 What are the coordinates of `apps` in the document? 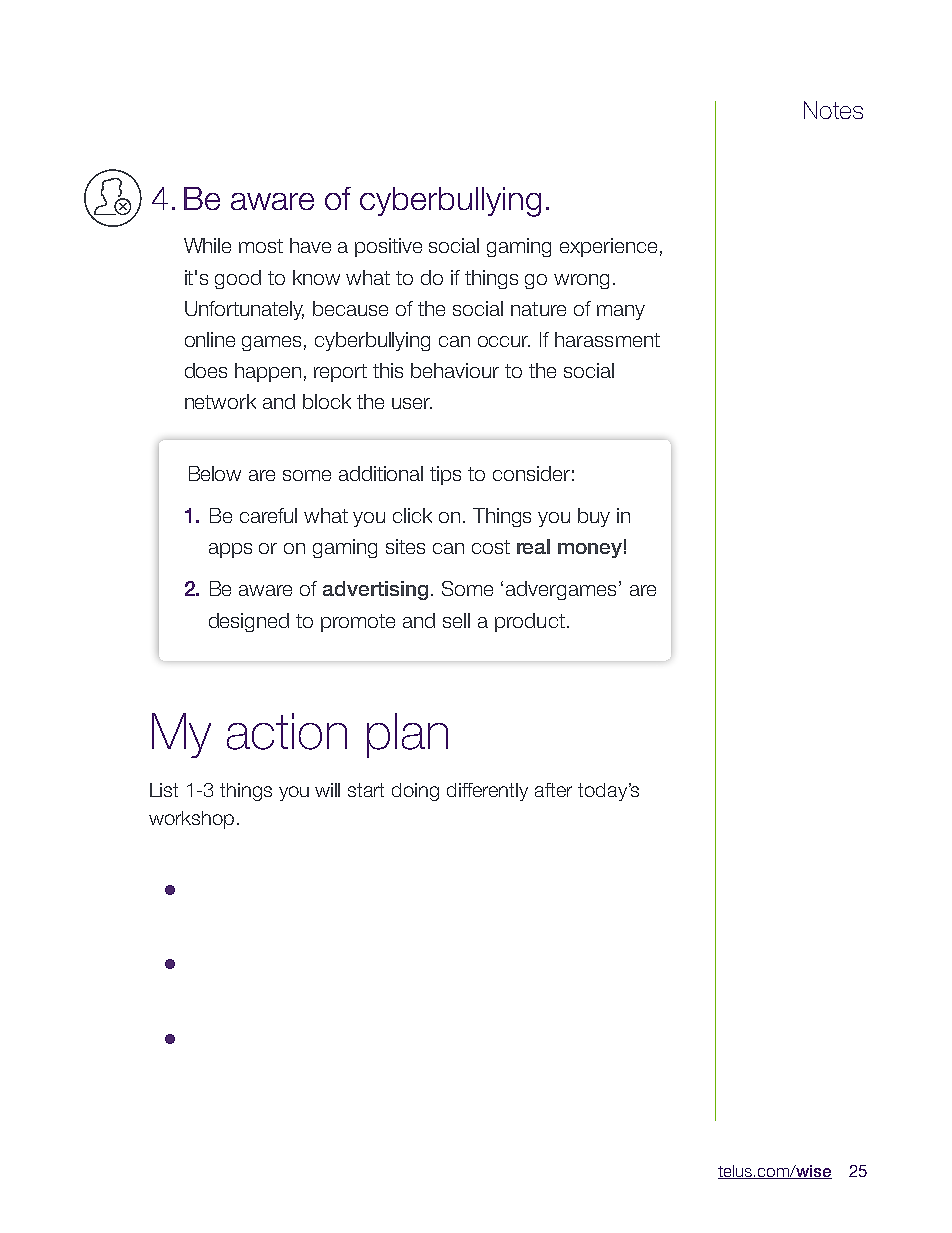 It's located at (230, 550).
